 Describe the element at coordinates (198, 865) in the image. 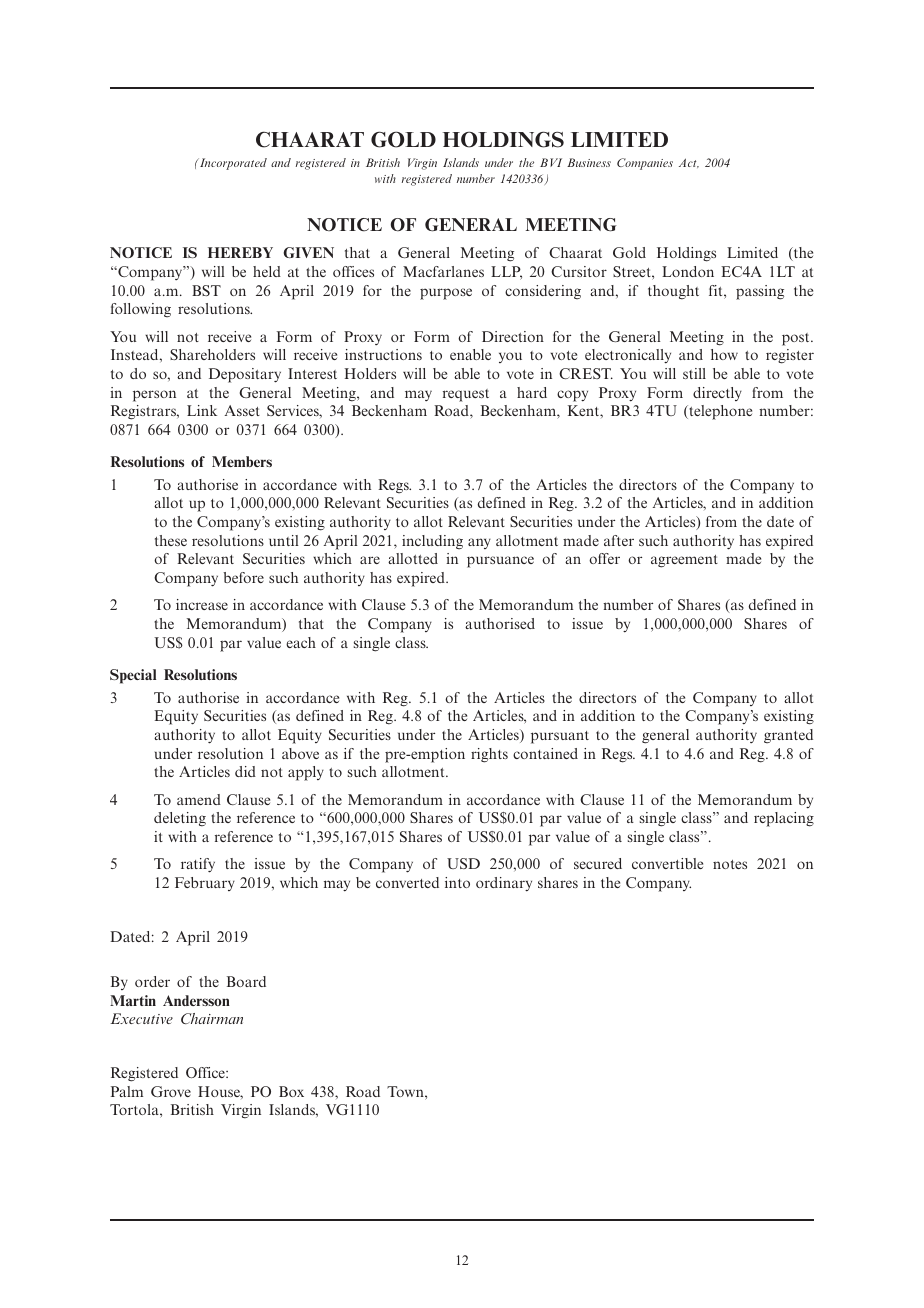

I see `ratify` at that location.
